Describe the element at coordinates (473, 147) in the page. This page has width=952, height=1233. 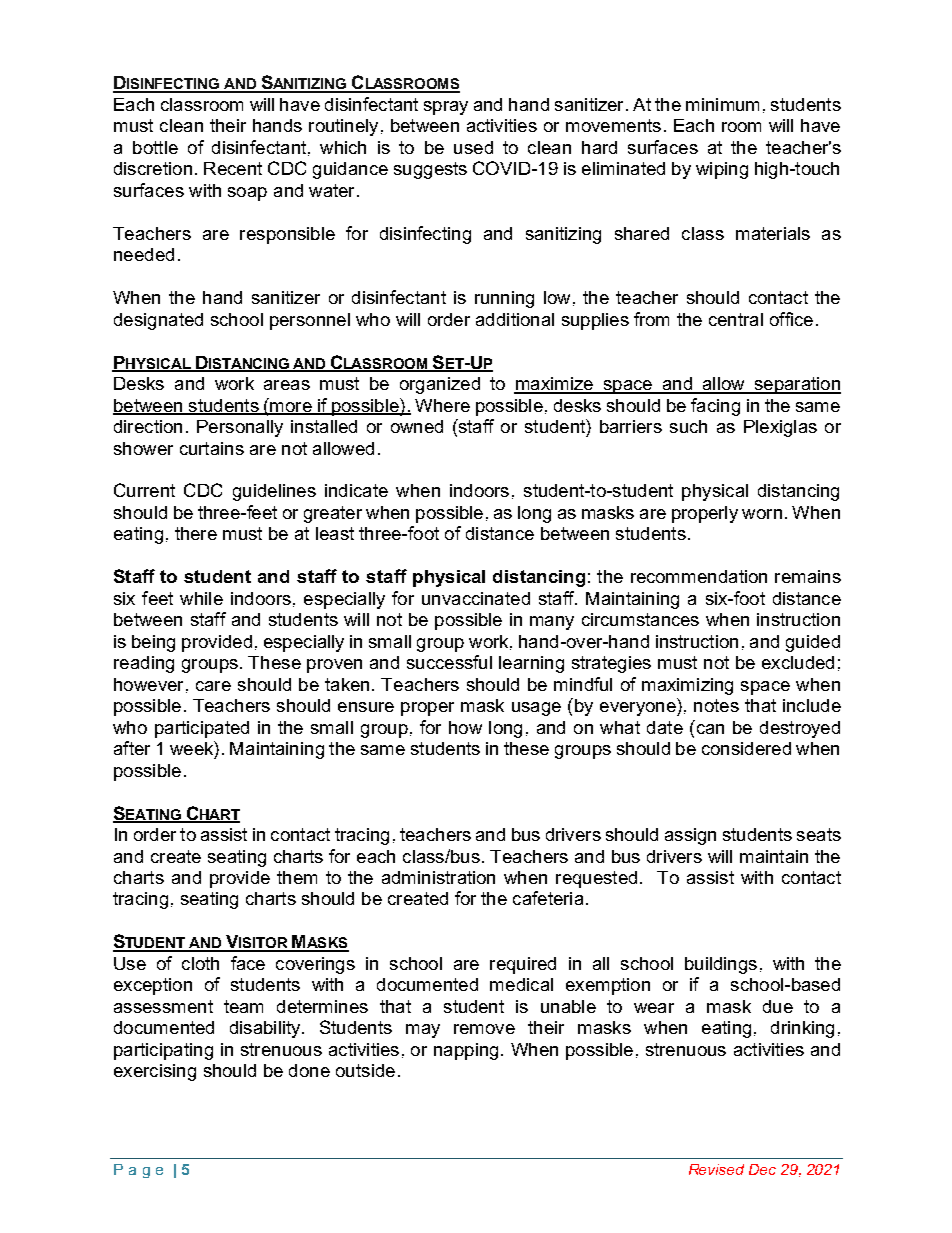
I see `used` at that location.
